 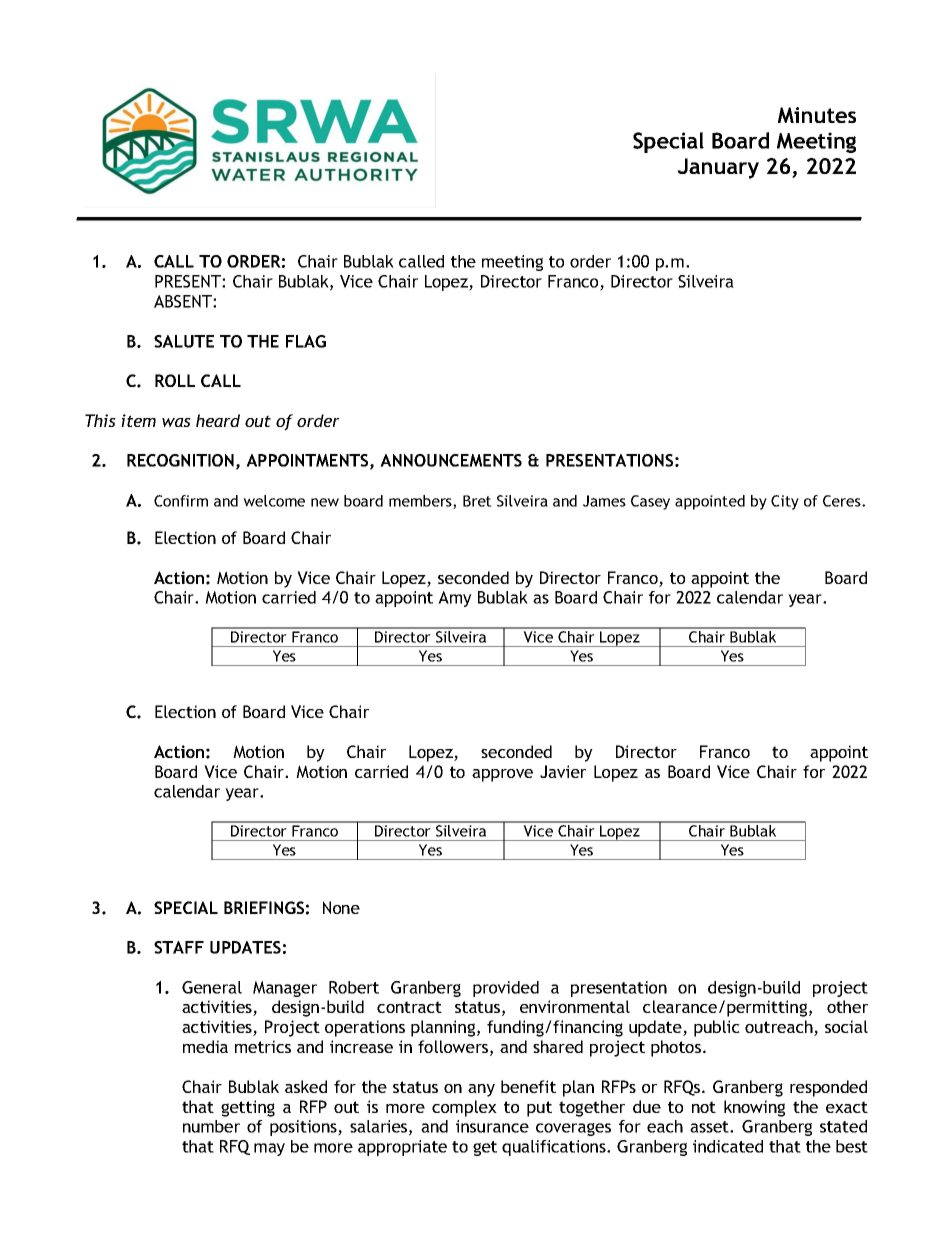 I want to click on Minutes, so click(x=817, y=115).
